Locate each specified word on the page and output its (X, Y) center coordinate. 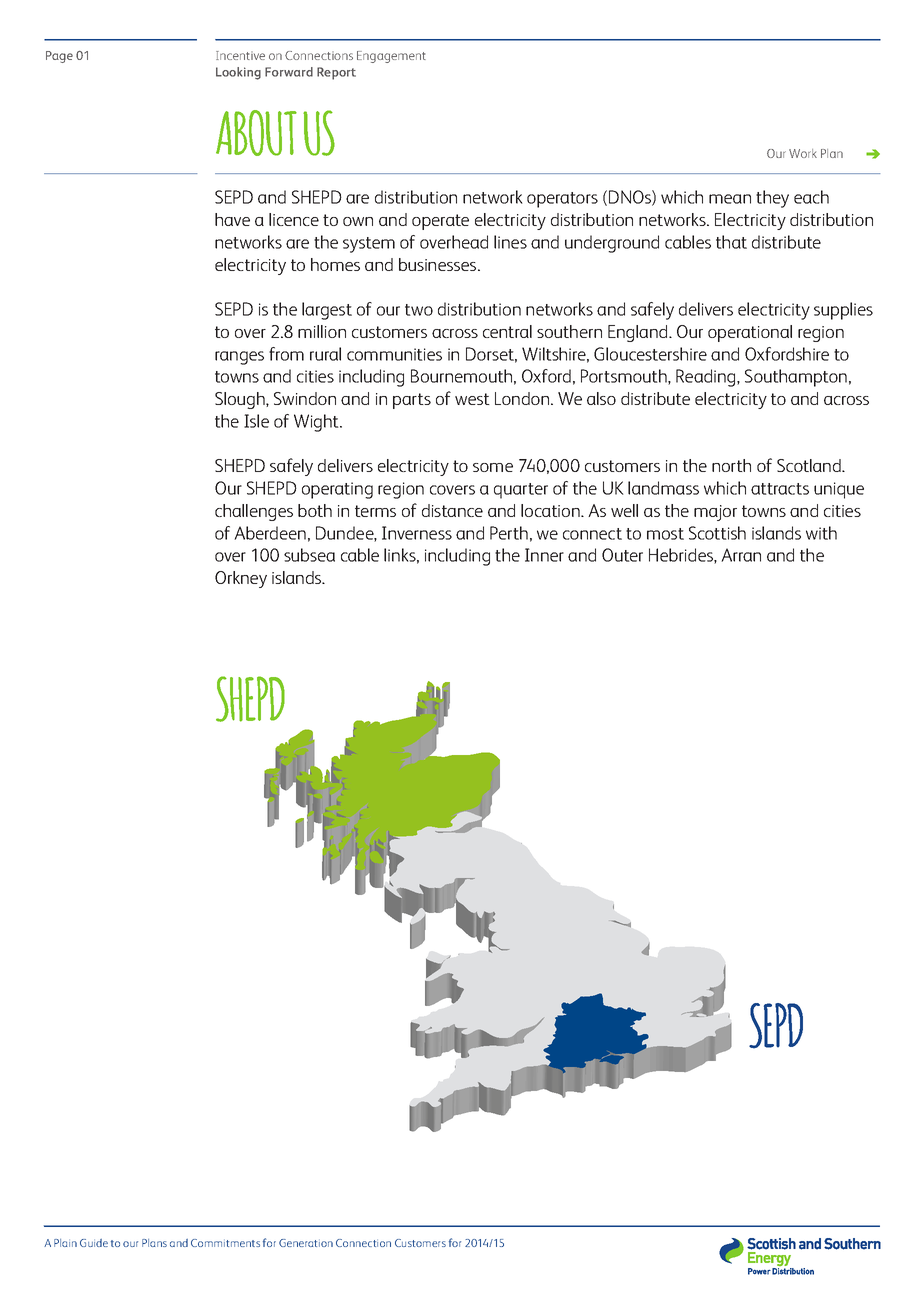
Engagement (391, 57)
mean (730, 199)
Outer (622, 555)
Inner (544, 555)
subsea (309, 555)
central (507, 331)
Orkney (241, 579)
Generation (306, 1243)
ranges (239, 358)
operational (750, 333)
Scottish (717, 533)
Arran (741, 555)
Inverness (417, 533)
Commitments (225, 1243)
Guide (94, 1243)
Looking (238, 73)
